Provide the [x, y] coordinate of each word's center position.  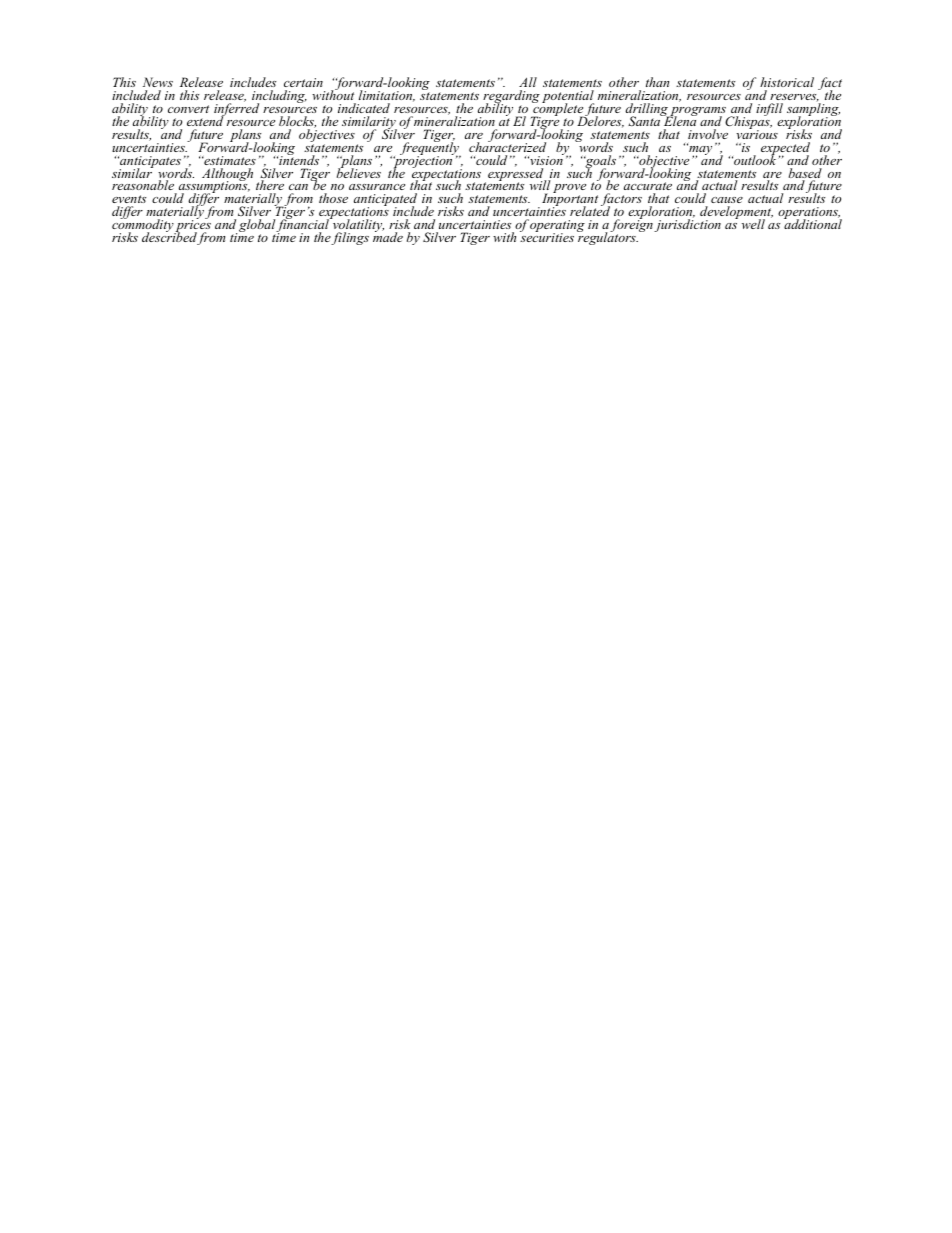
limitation [387, 96]
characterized [507, 146]
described [170, 237]
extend [206, 120]
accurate [648, 188]
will [540, 187]
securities [547, 236]
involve [708, 134]
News [158, 82]
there [270, 187]
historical [787, 82]
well [753, 224]
